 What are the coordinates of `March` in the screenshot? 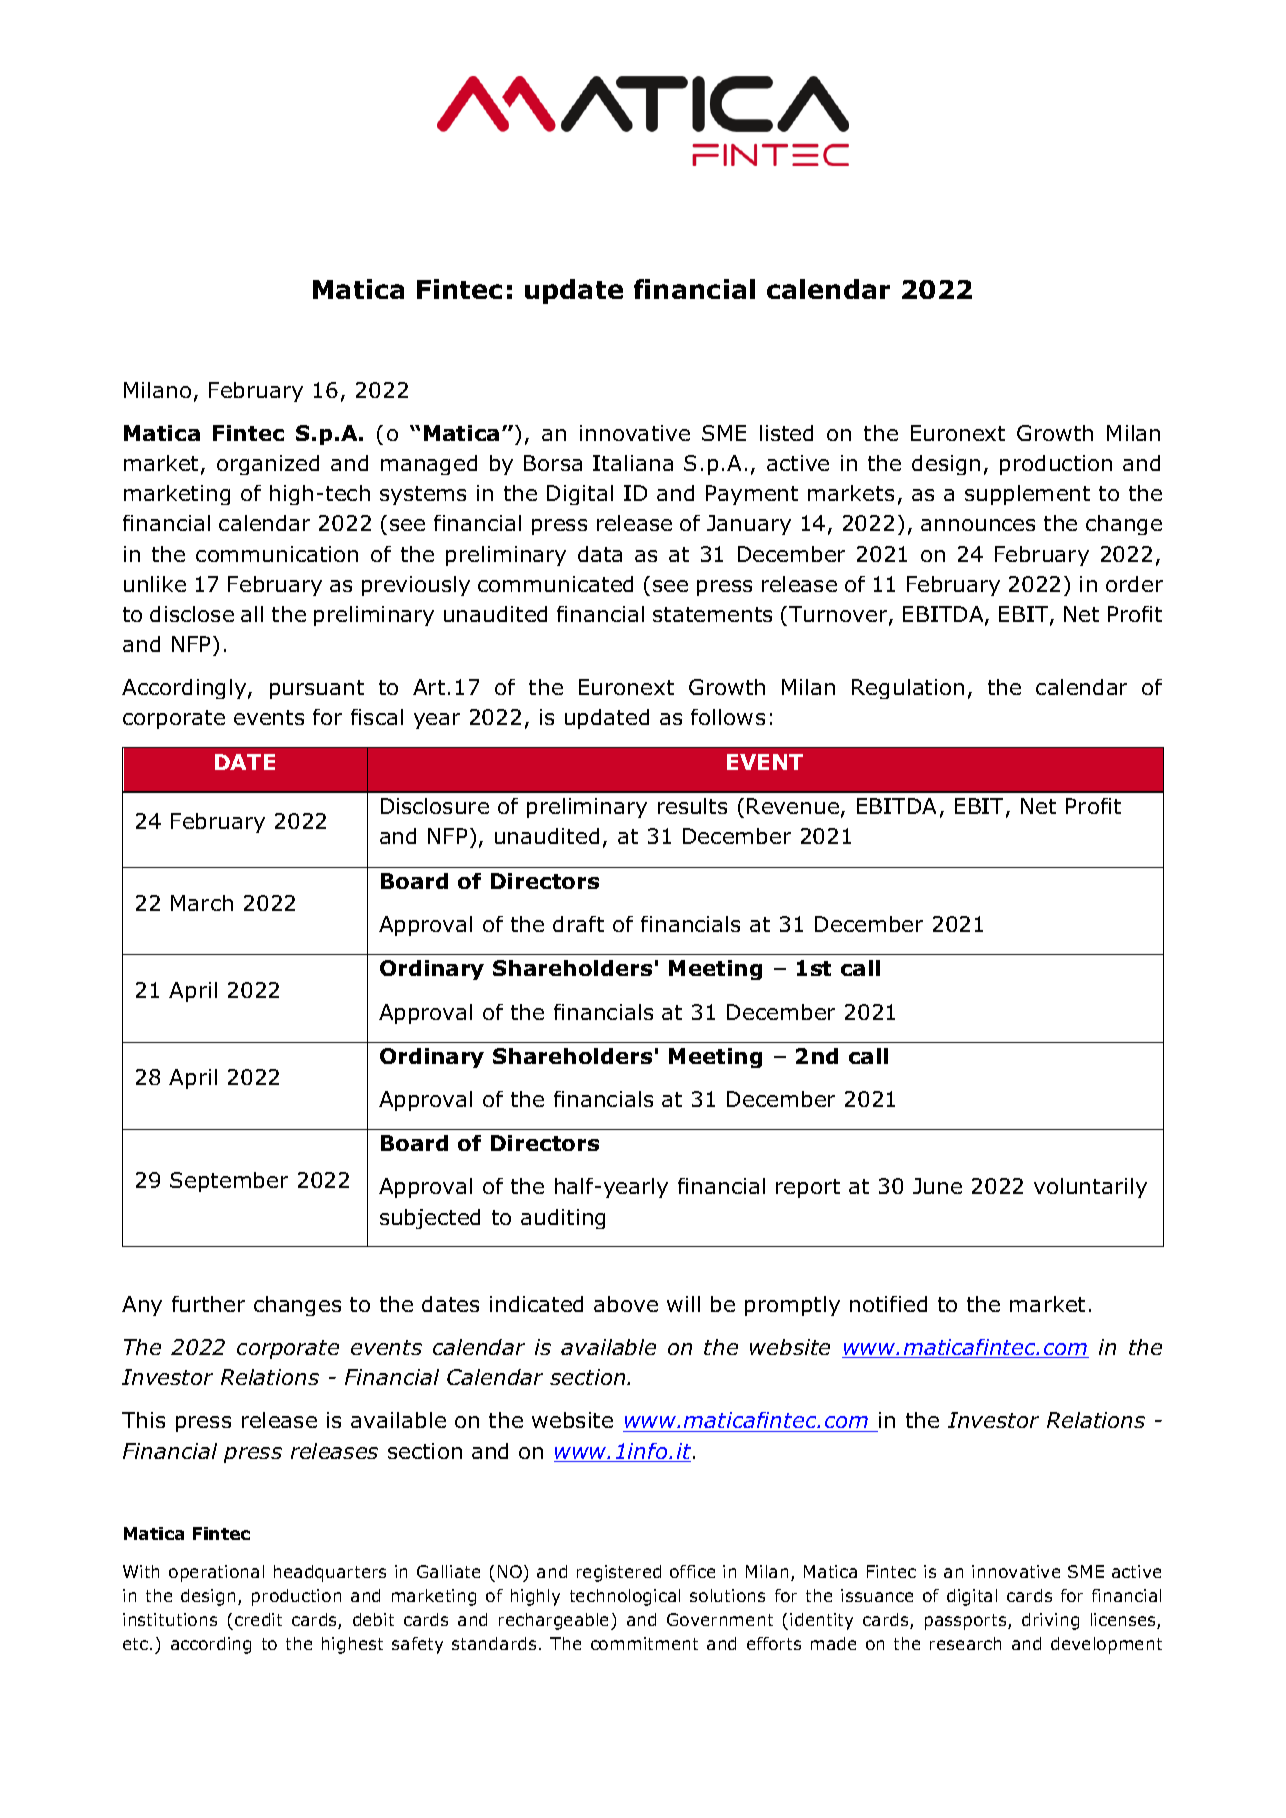 It's located at (202, 903).
